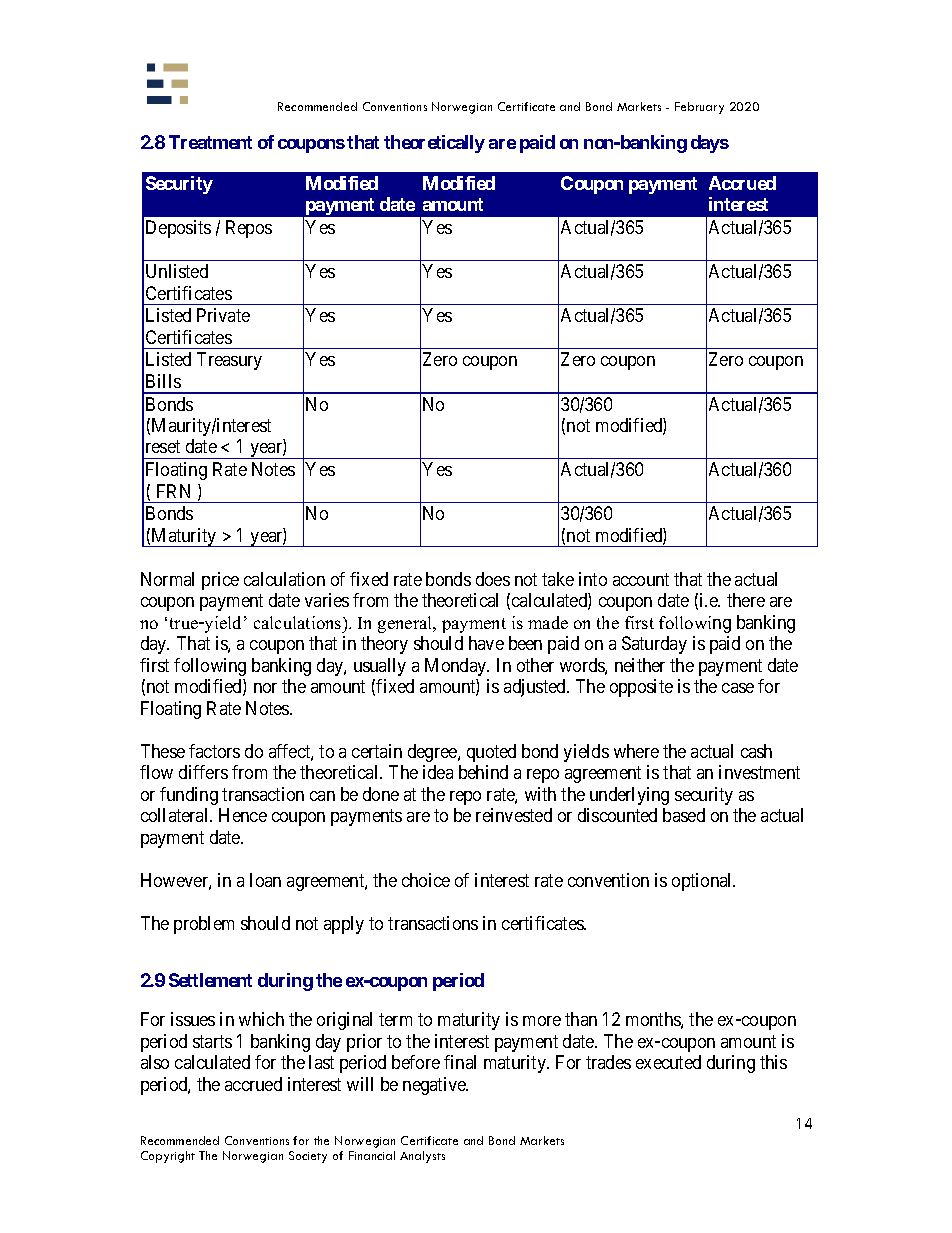 The image size is (952, 1233). Describe the element at coordinates (210, 142) in the page. I see `Treatment` at that location.
